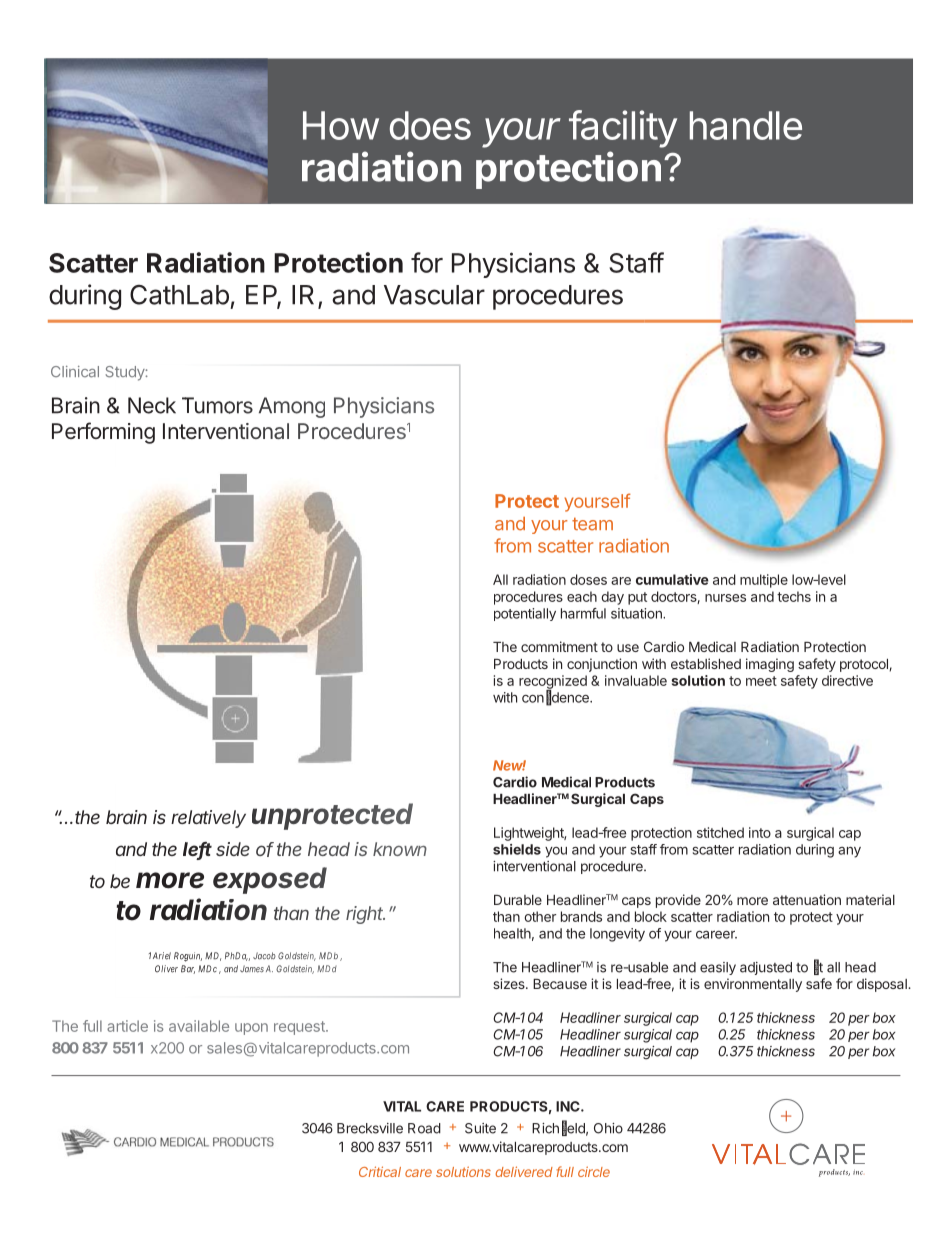  Describe the element at coordinates (764, 581) in the document. I see `multiple` at that location.
